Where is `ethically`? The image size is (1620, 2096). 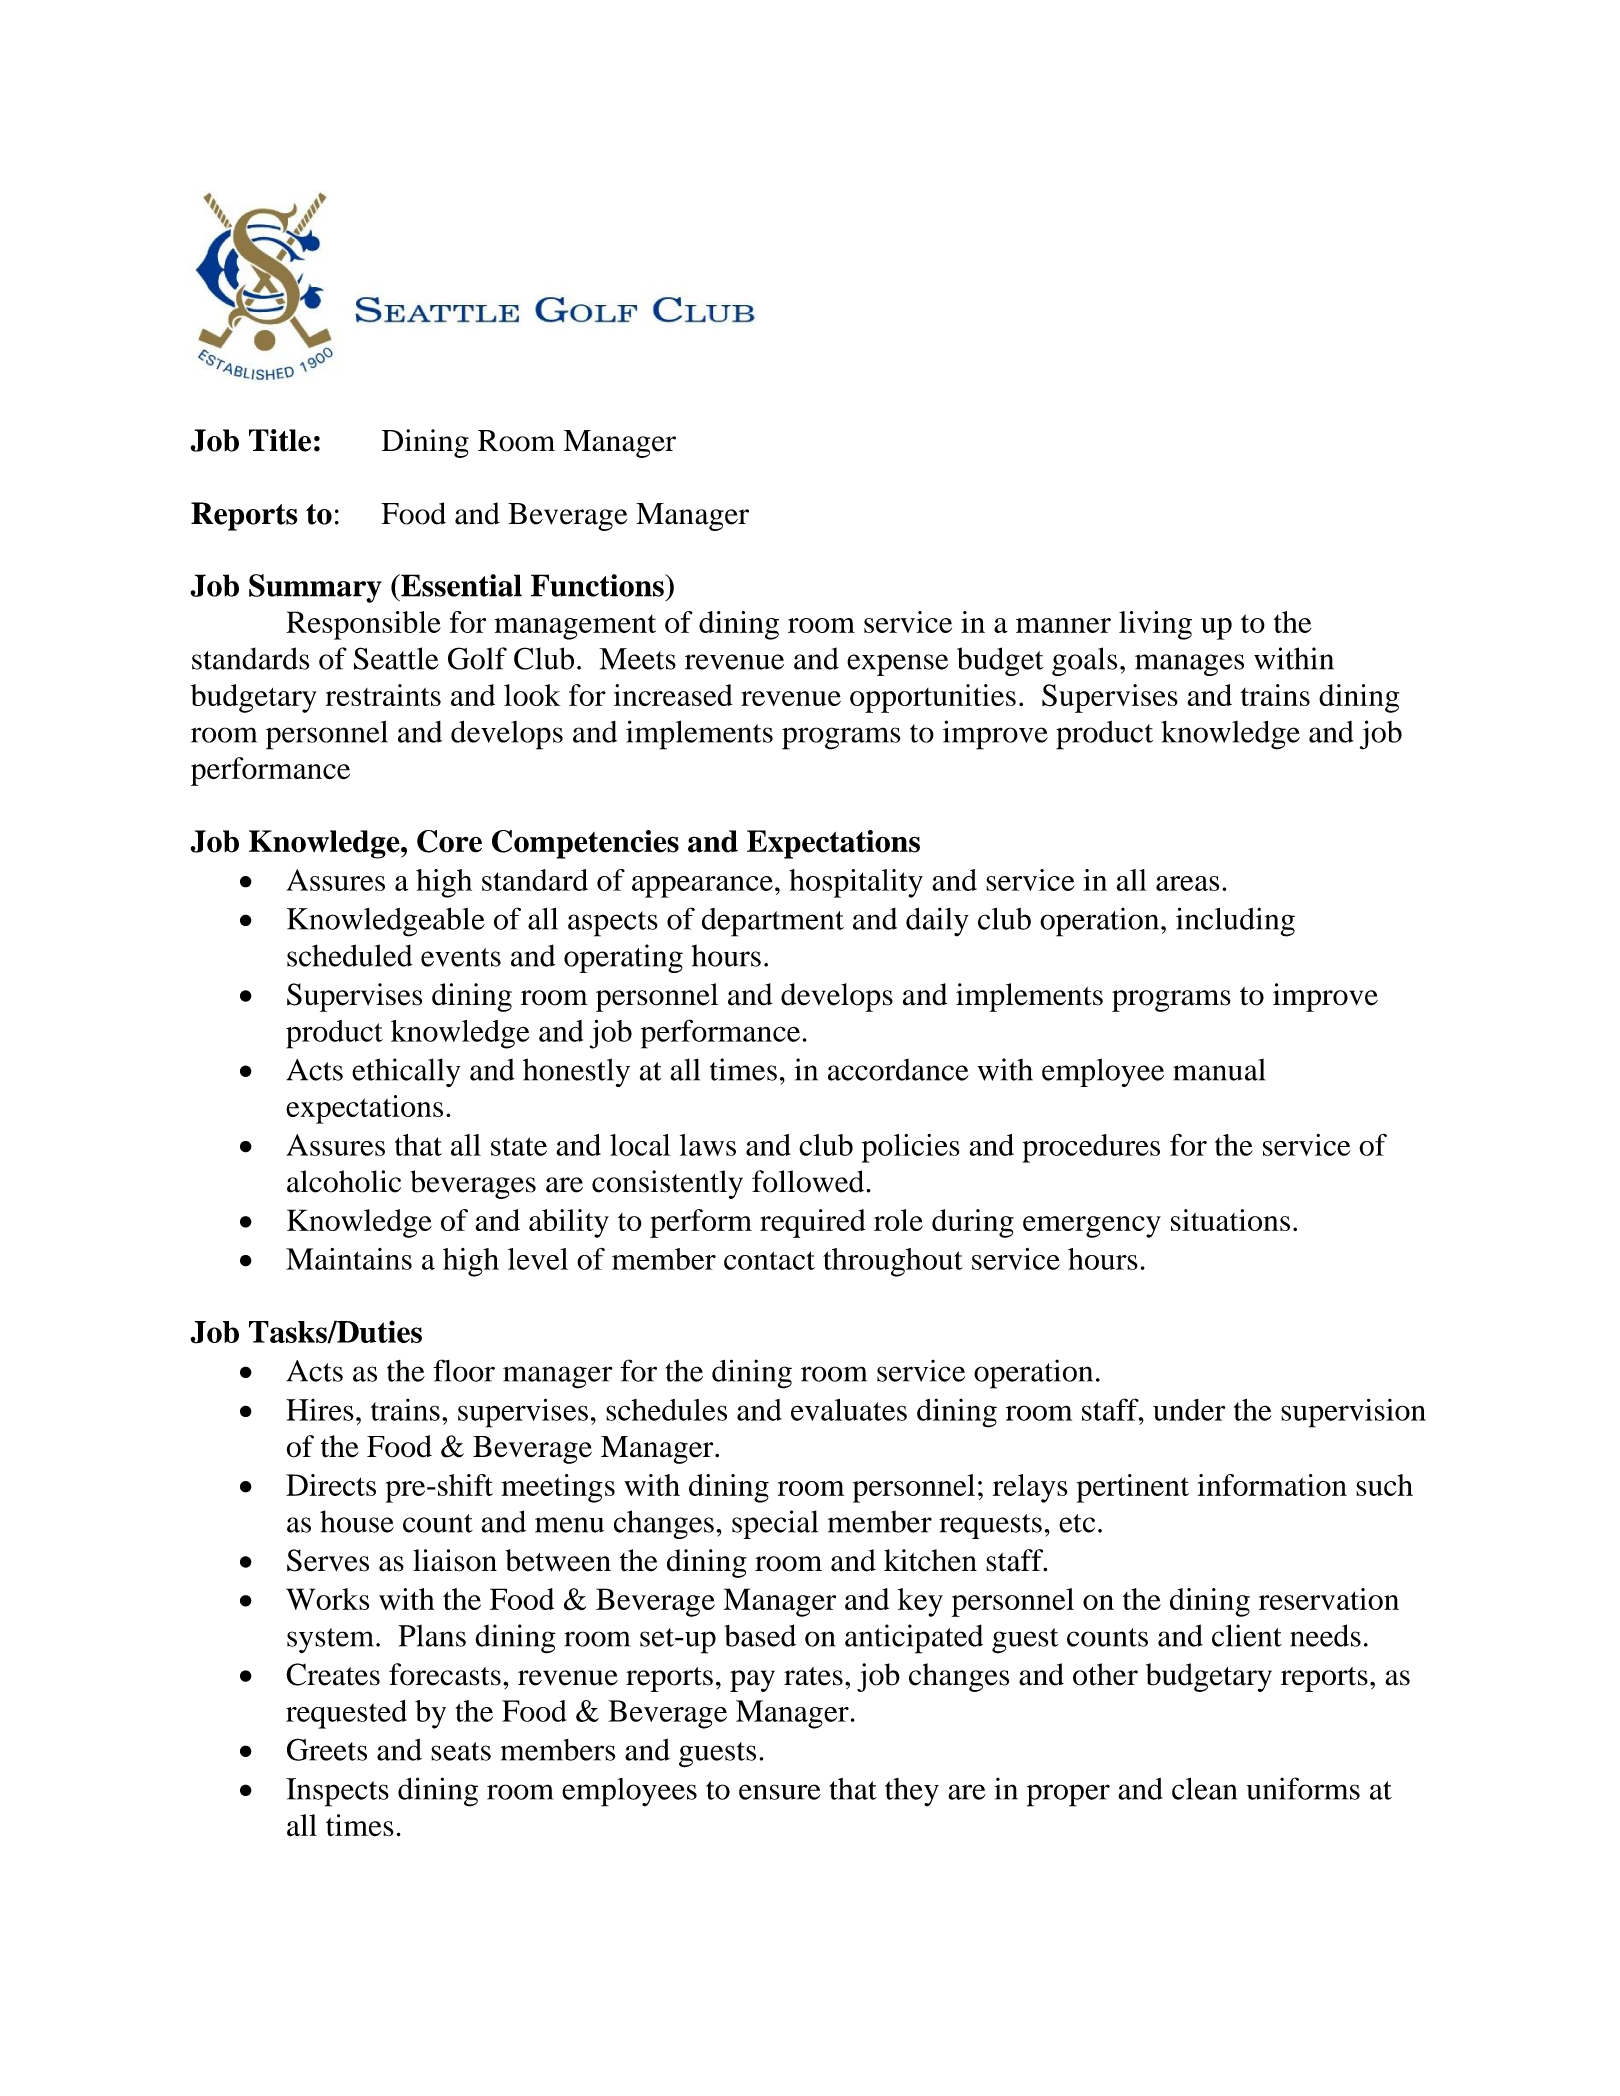 ethically is located at coordinates (406, 1072).
